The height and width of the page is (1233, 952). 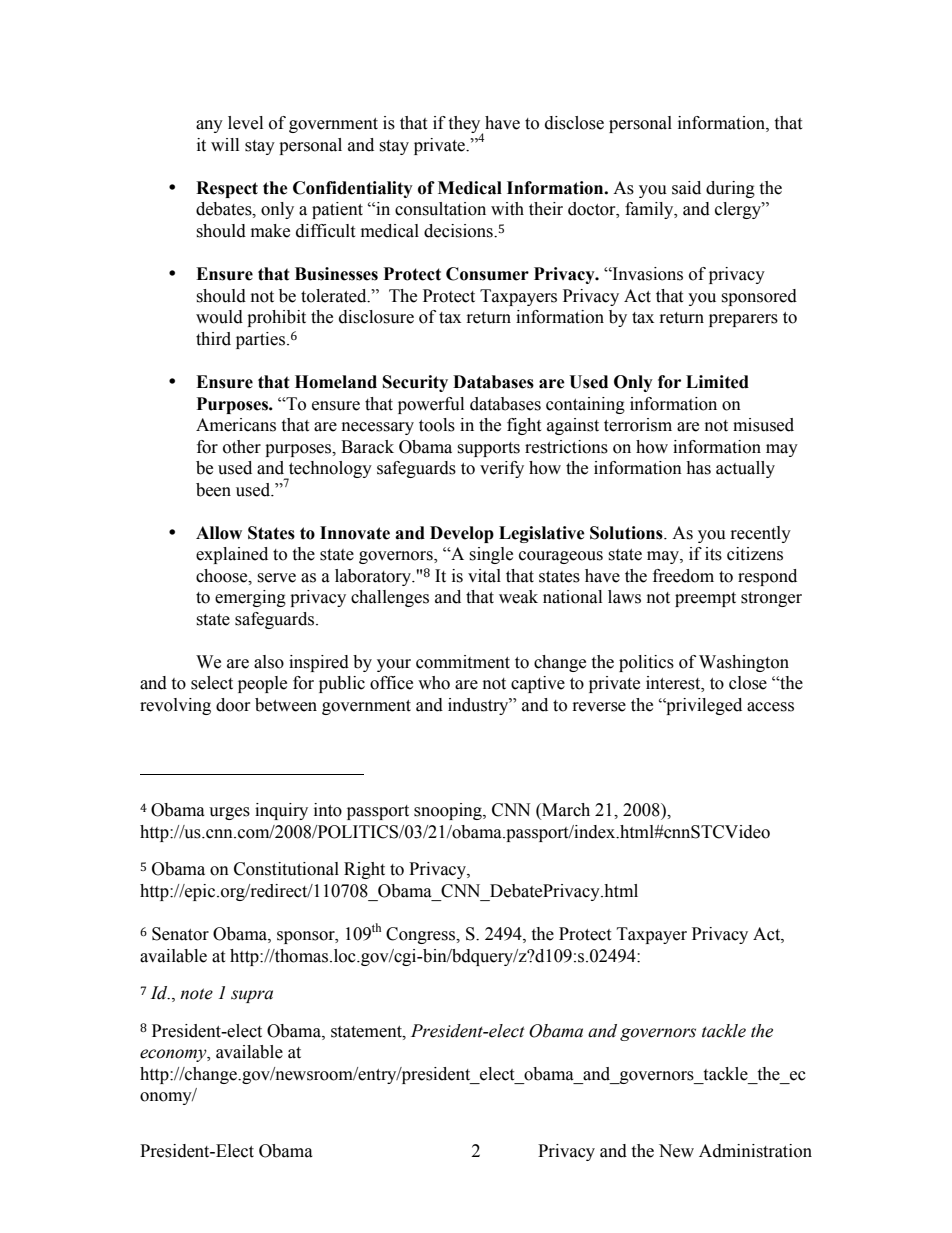 What do you see at coordinates (463, 662) in the page?
I see `commitment` at bounding box center [463, 662].
